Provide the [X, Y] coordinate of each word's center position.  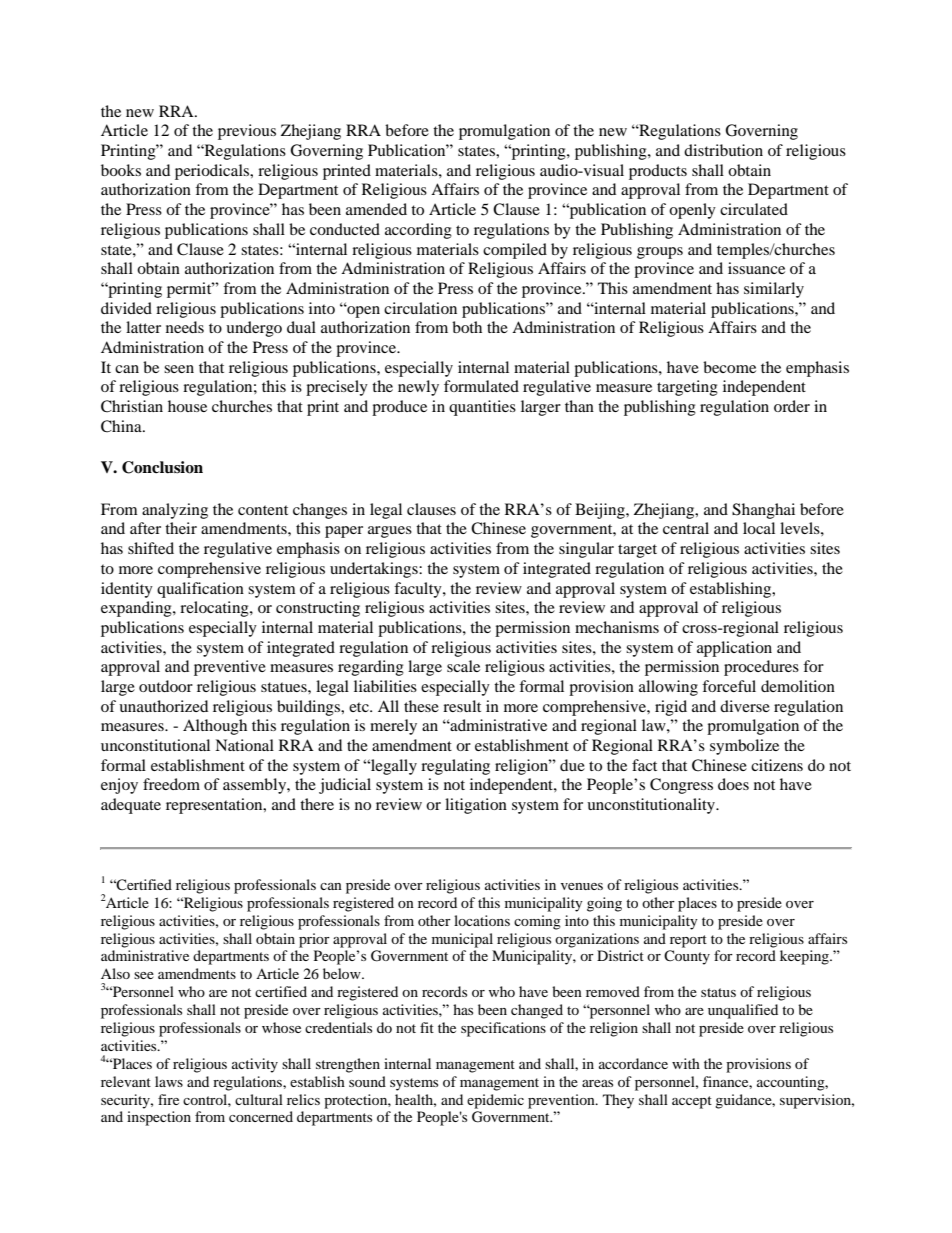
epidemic [495, 1101]
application [734, 649]
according [418, 231]
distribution [723, 150]
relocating [215, 609]
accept [692, 1102]
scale [463, 666]
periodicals [213, 172]
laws [169, 1081]
